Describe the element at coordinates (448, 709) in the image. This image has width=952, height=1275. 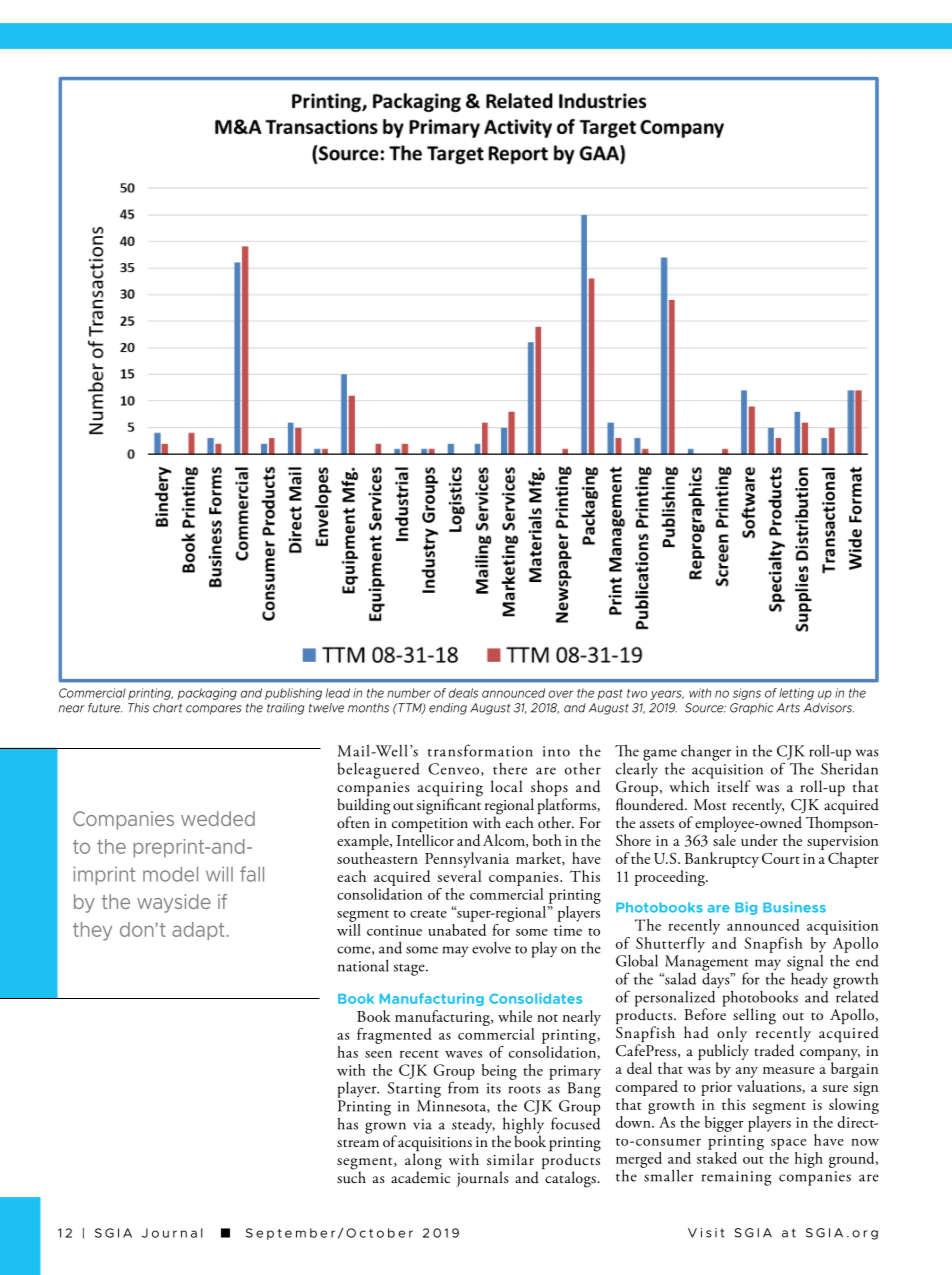
I see `ending` at that location.
